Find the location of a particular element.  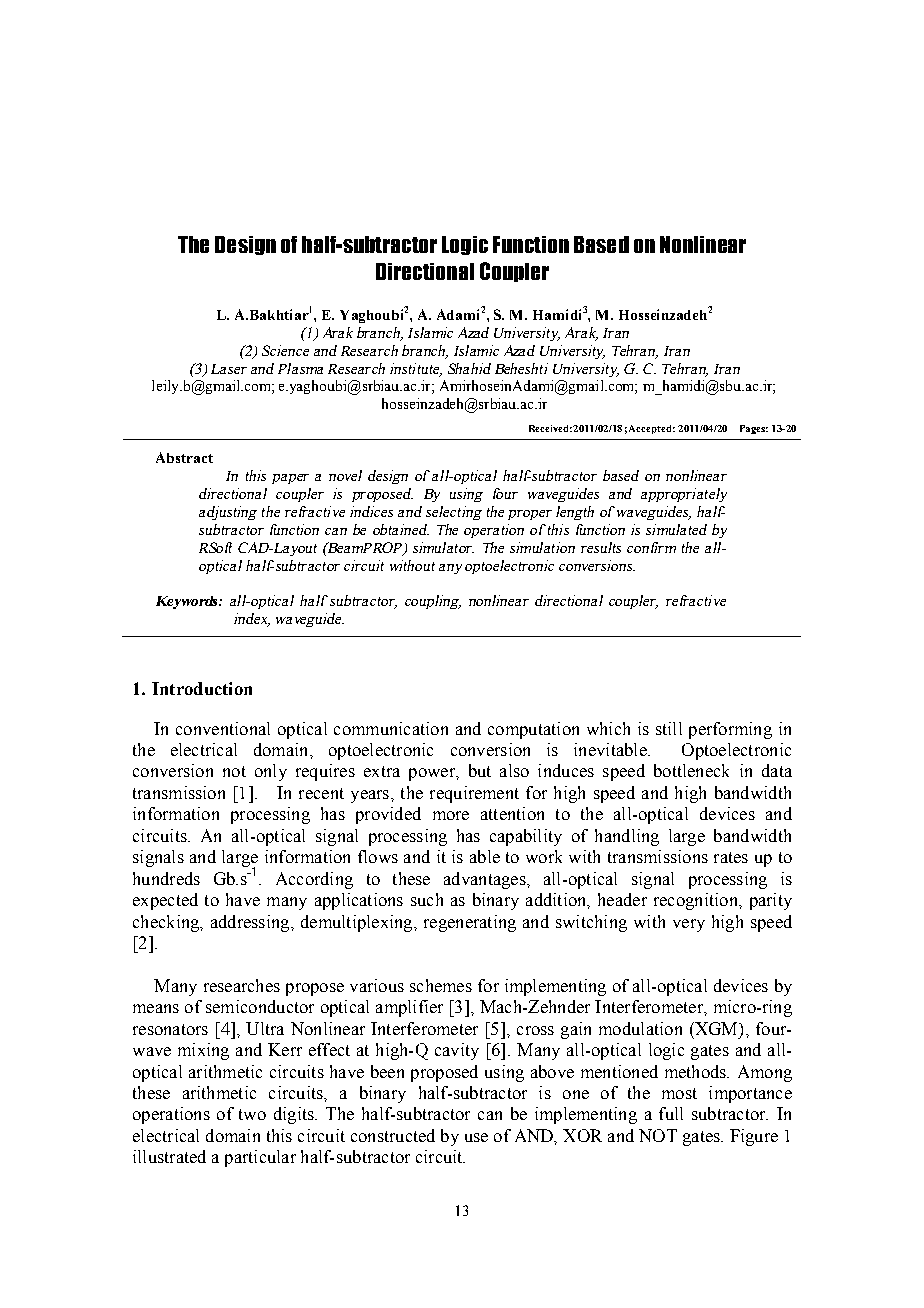

use is located at coordinates (476, 1137).
